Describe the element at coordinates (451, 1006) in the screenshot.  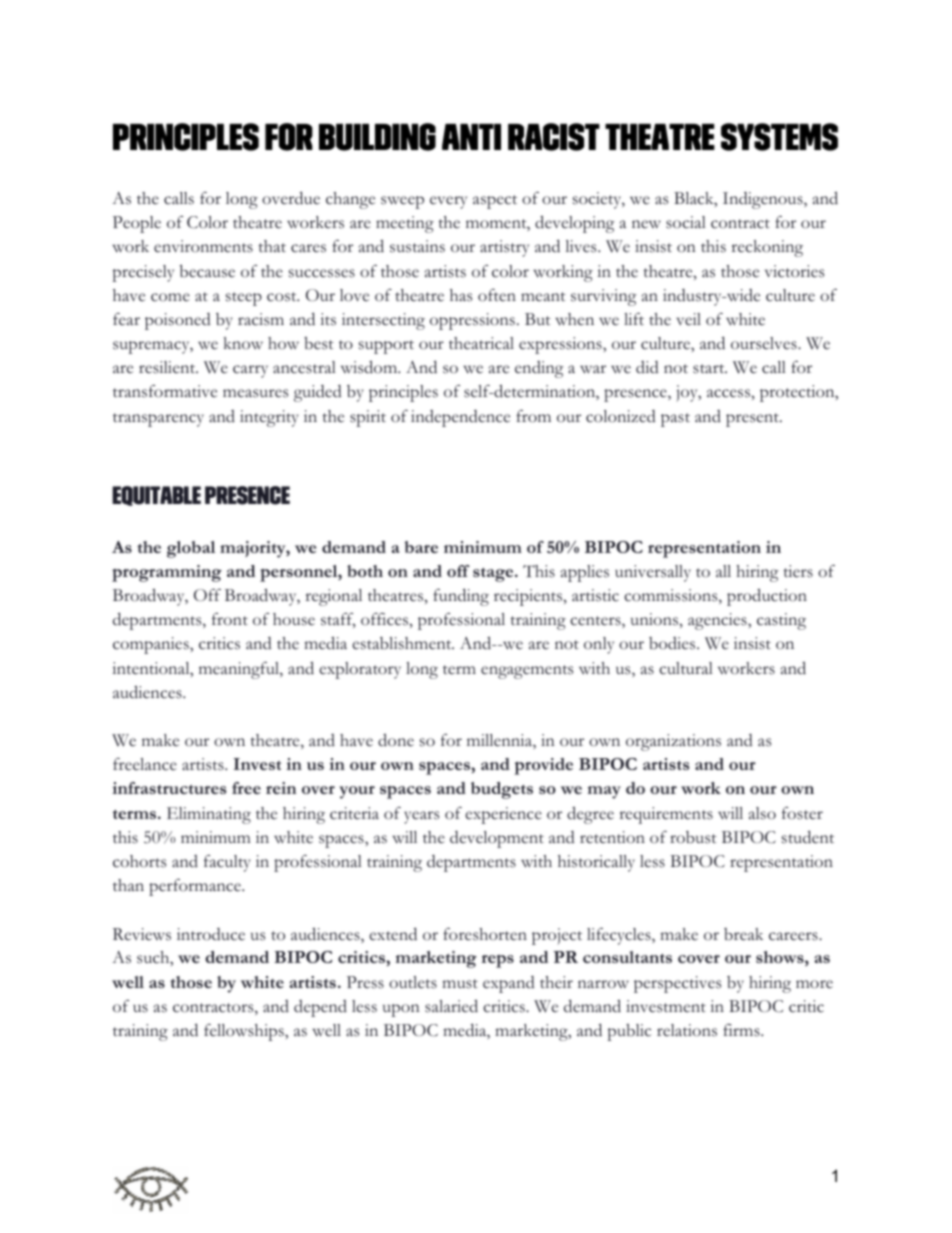
I see `salaried` at that location.
